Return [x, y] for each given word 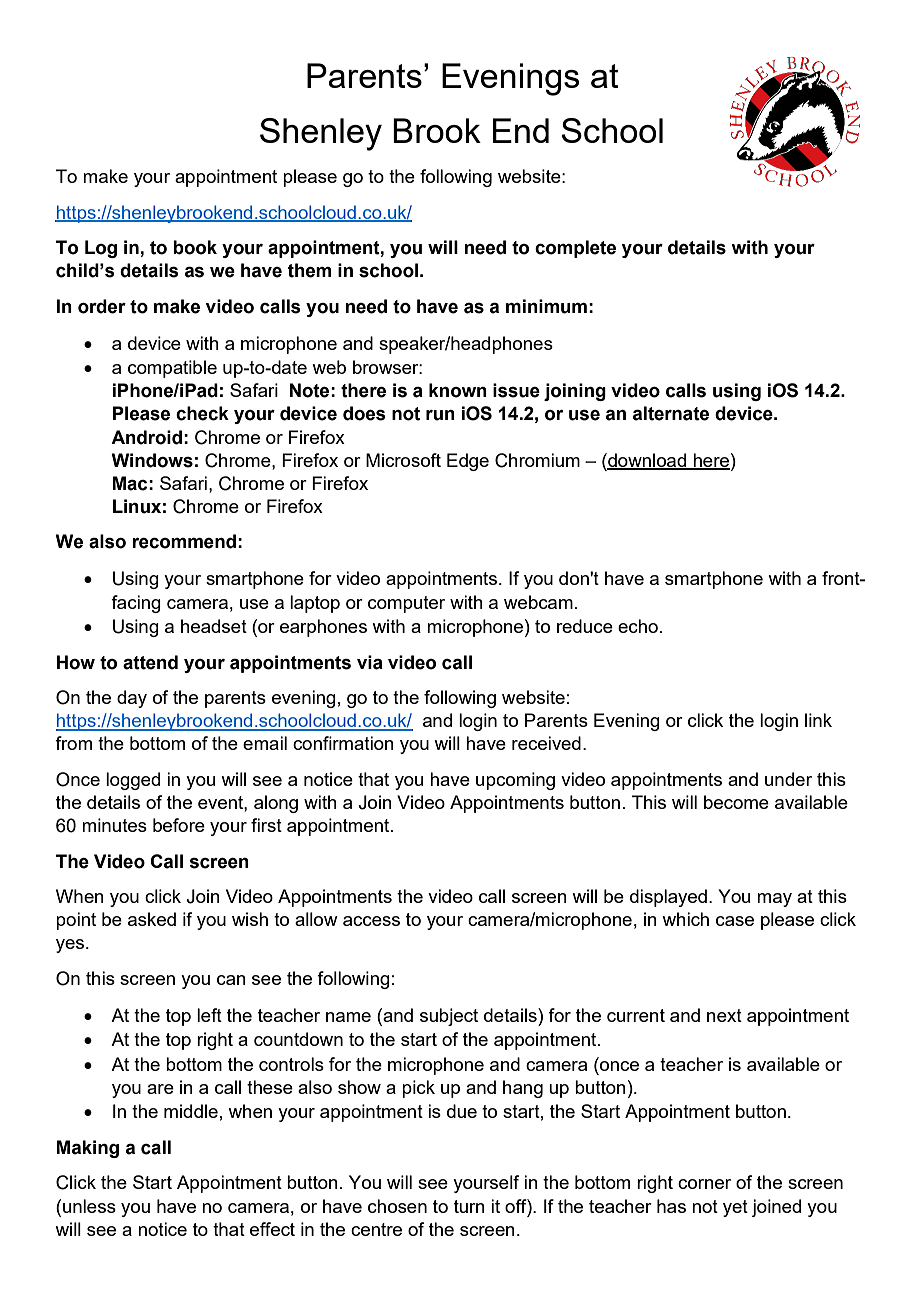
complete [575, 249]
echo [638, 626]
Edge [468, 462]
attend [150, 662]
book [195, 247]
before [179, 825]
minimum [546, 306]
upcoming [515, 781]
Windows [152, 460]
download [647, 461]
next [724, 1015]
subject [449, 1017]
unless [89, 1206]
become [736, 802]
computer [406, 604]
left [209, 1015]
